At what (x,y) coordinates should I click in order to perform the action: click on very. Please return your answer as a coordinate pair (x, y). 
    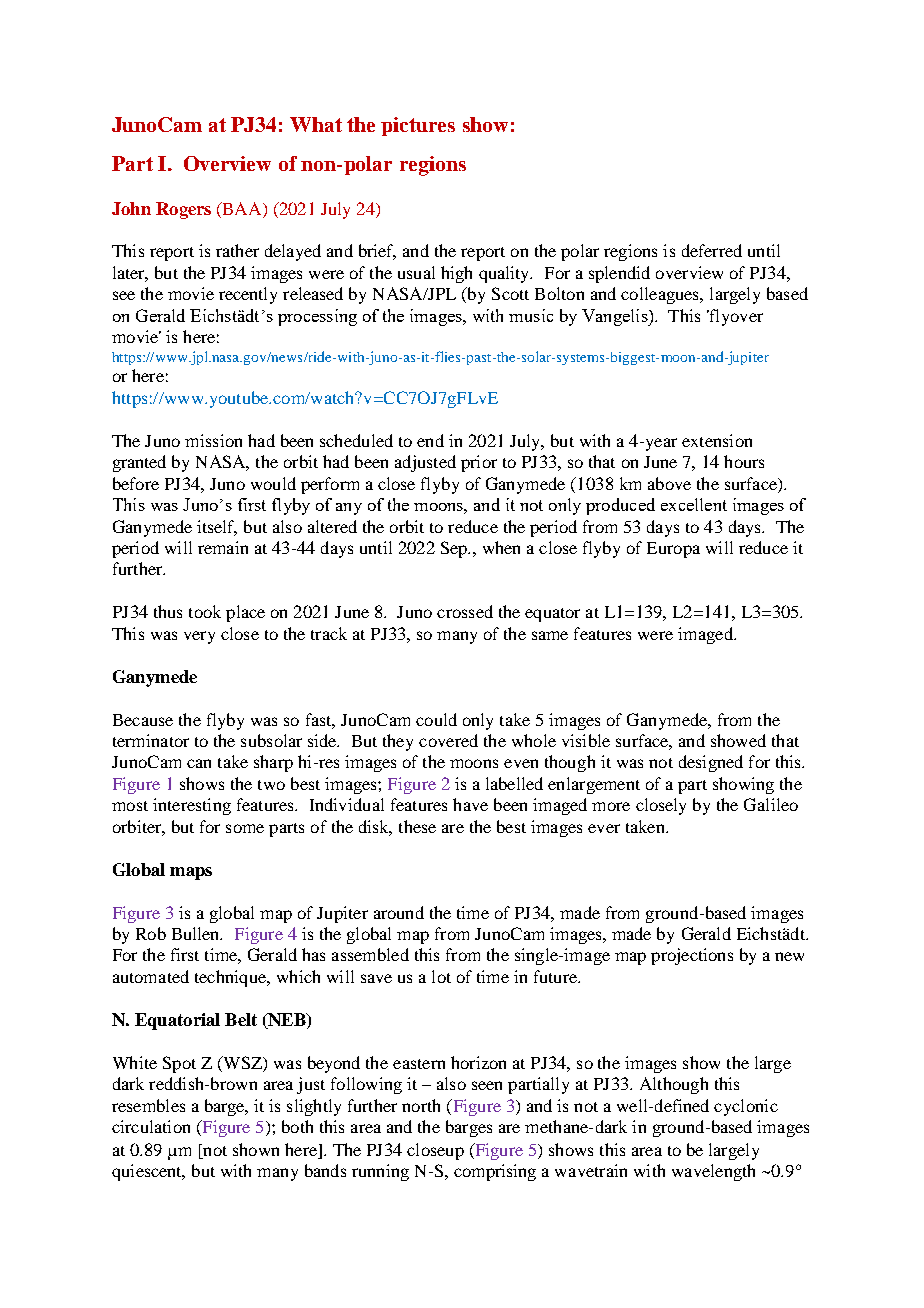
    Looking at the image, I should click on (199, 637).
